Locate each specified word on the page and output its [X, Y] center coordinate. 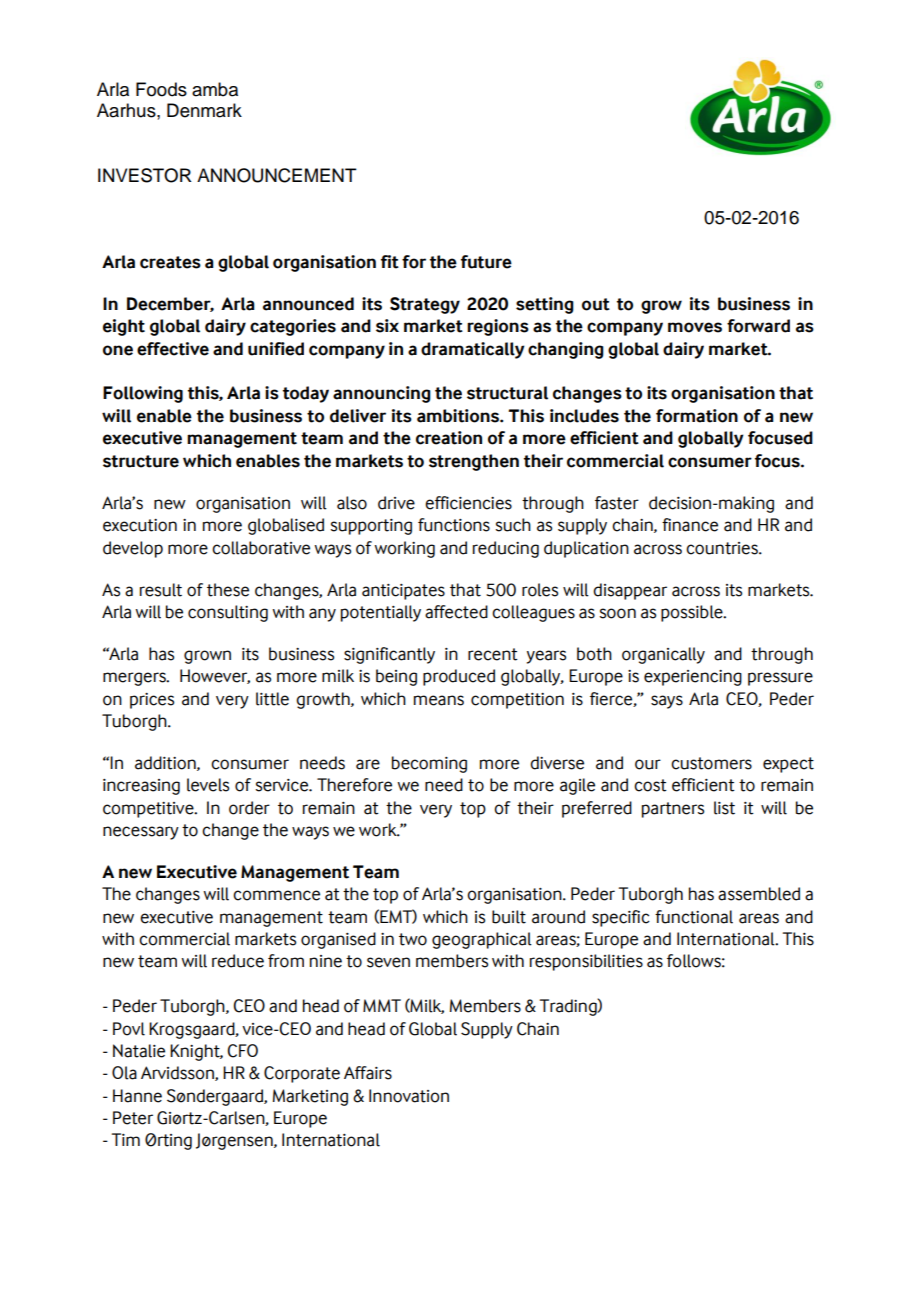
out [596, 304]
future [486, 262]
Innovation [409, 1096]
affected [456, 612]
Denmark [204, 110]
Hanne [137, 1096]
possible [693, 613]
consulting [228, 613]
